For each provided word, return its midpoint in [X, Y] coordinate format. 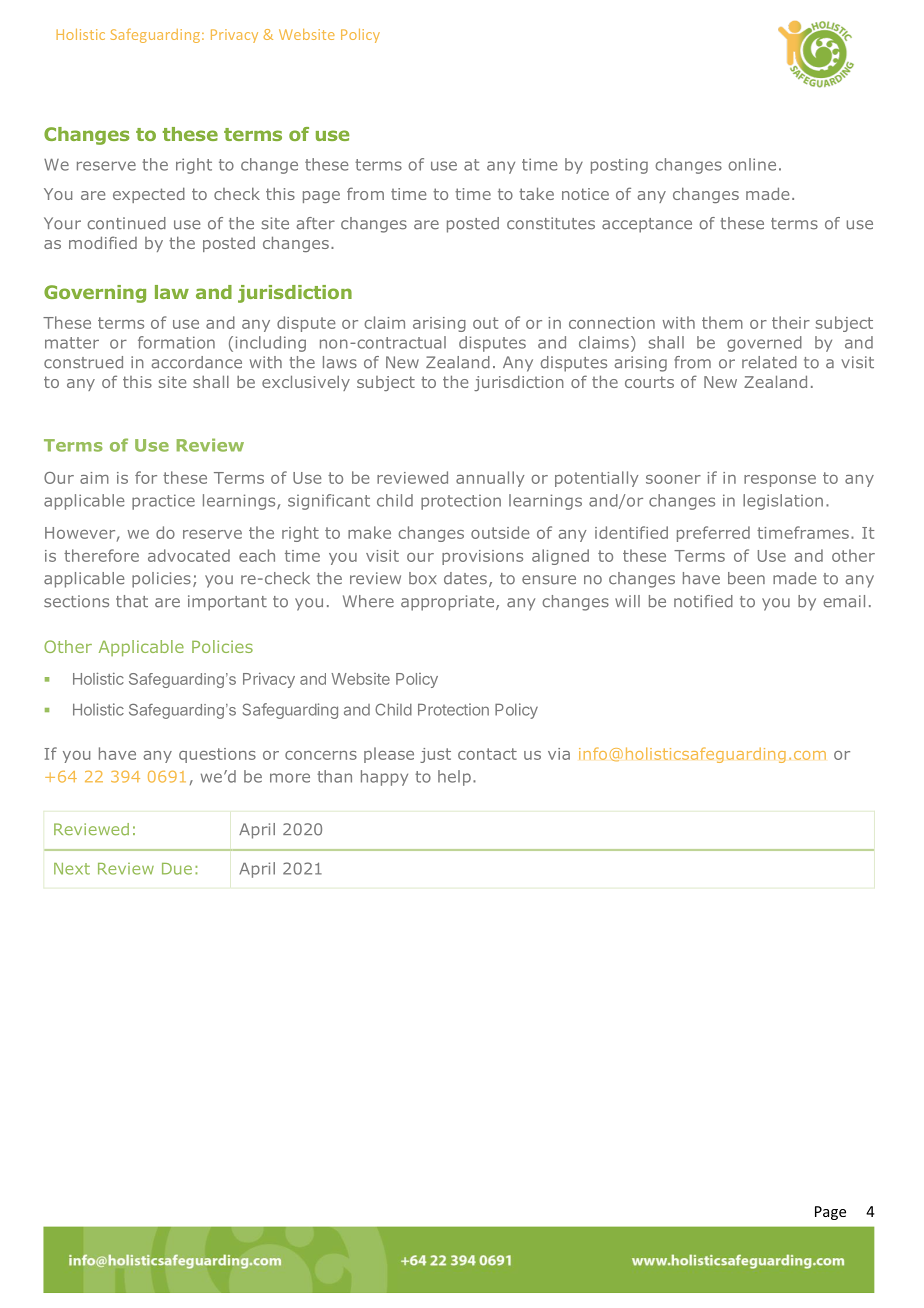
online [752, 164]
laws [340, 362]
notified [703, 601]
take [536, 193]
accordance [196, 362]
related [769, 362]
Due [177, 869]
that [132, 601]
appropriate [449, 603]
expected [149, 195]
